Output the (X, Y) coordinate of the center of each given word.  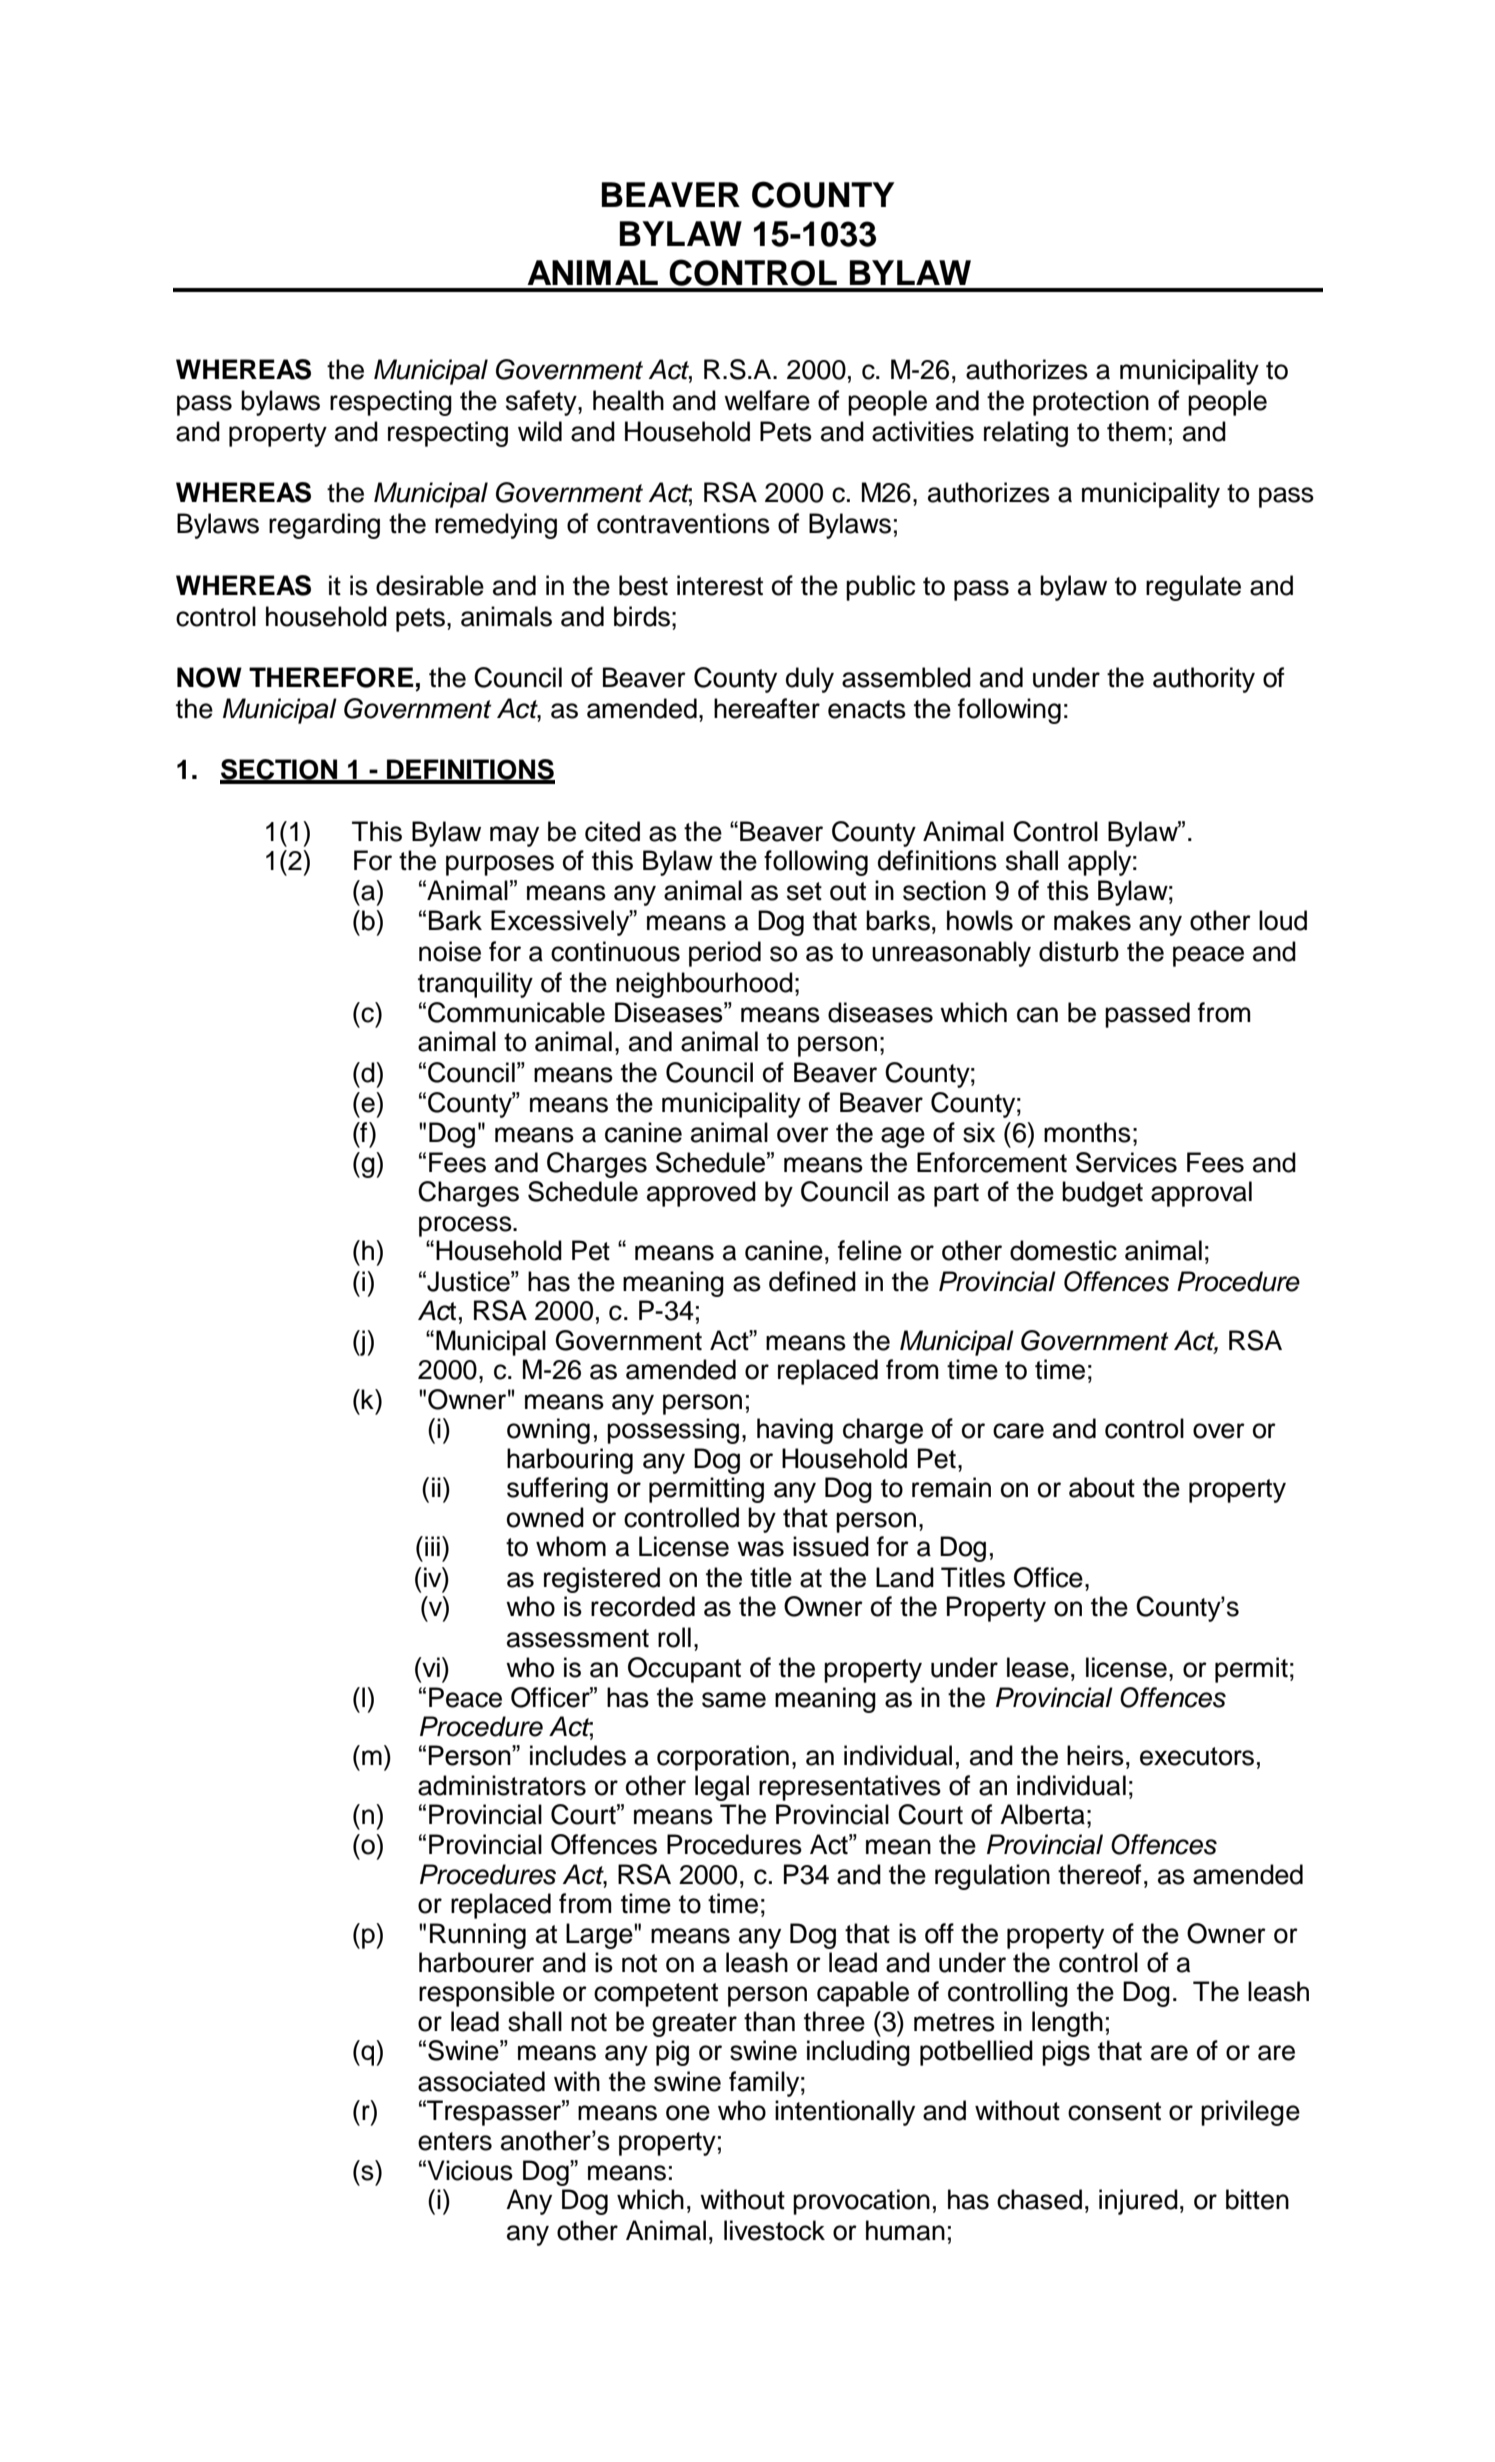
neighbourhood (704, 985)
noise (450, 951)
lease (1038, 1667)
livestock (774, 2230)
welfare (767, 400)
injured (1138, 2202)
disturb (1079, 951)
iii (432, 1546)
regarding (324, 526)
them (1136, 431)
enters (455, 2141)
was (760, 1549)
